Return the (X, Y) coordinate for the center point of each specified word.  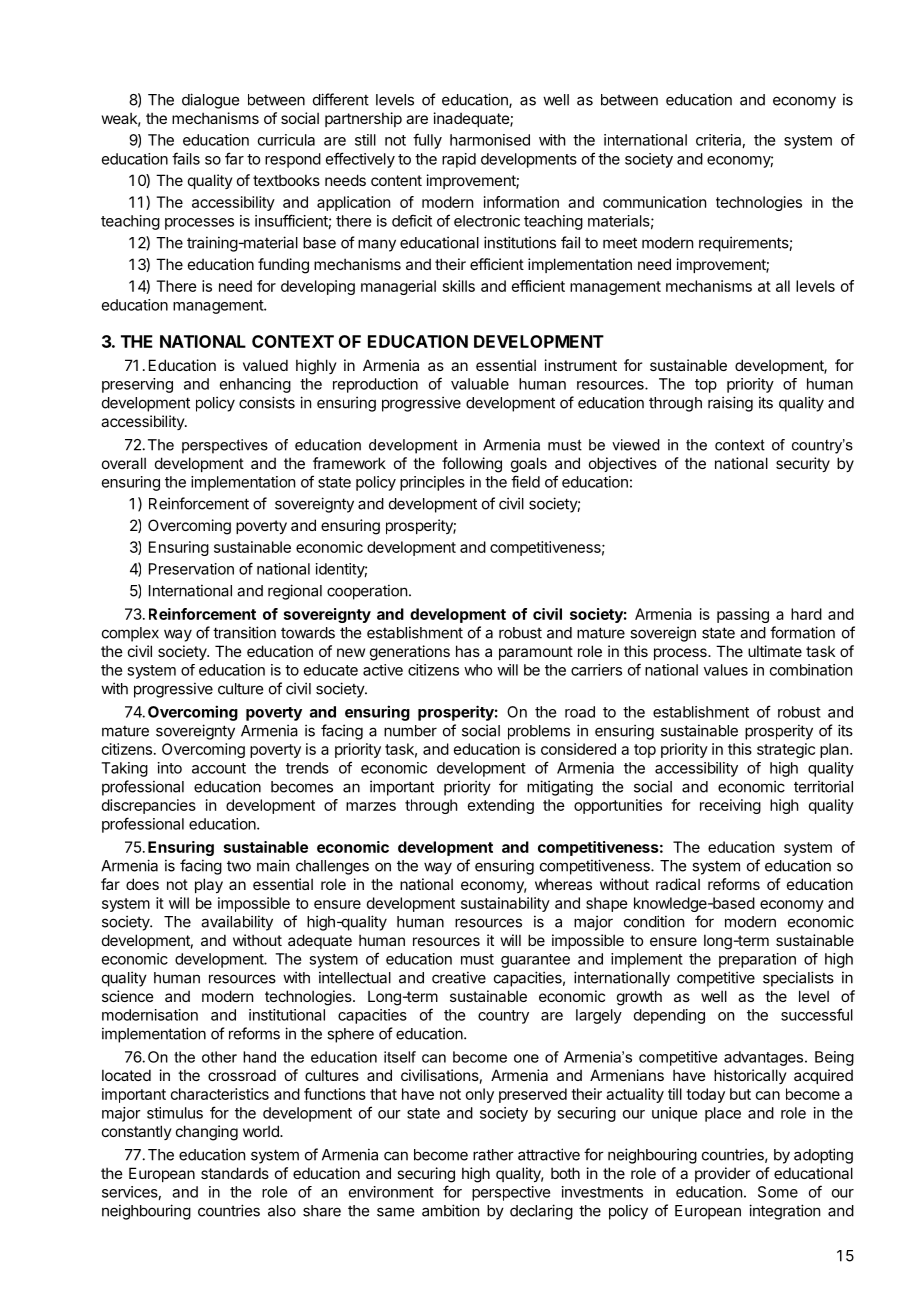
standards (235, 1173)
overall (124, 463)
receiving (730, 806)
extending (501, 806)
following (472, 465)
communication (654, 202)
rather (493, 1155)
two (239, 866)
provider (722, 1174)
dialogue (210, 101)
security (803, 464)
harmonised (490, 140)
